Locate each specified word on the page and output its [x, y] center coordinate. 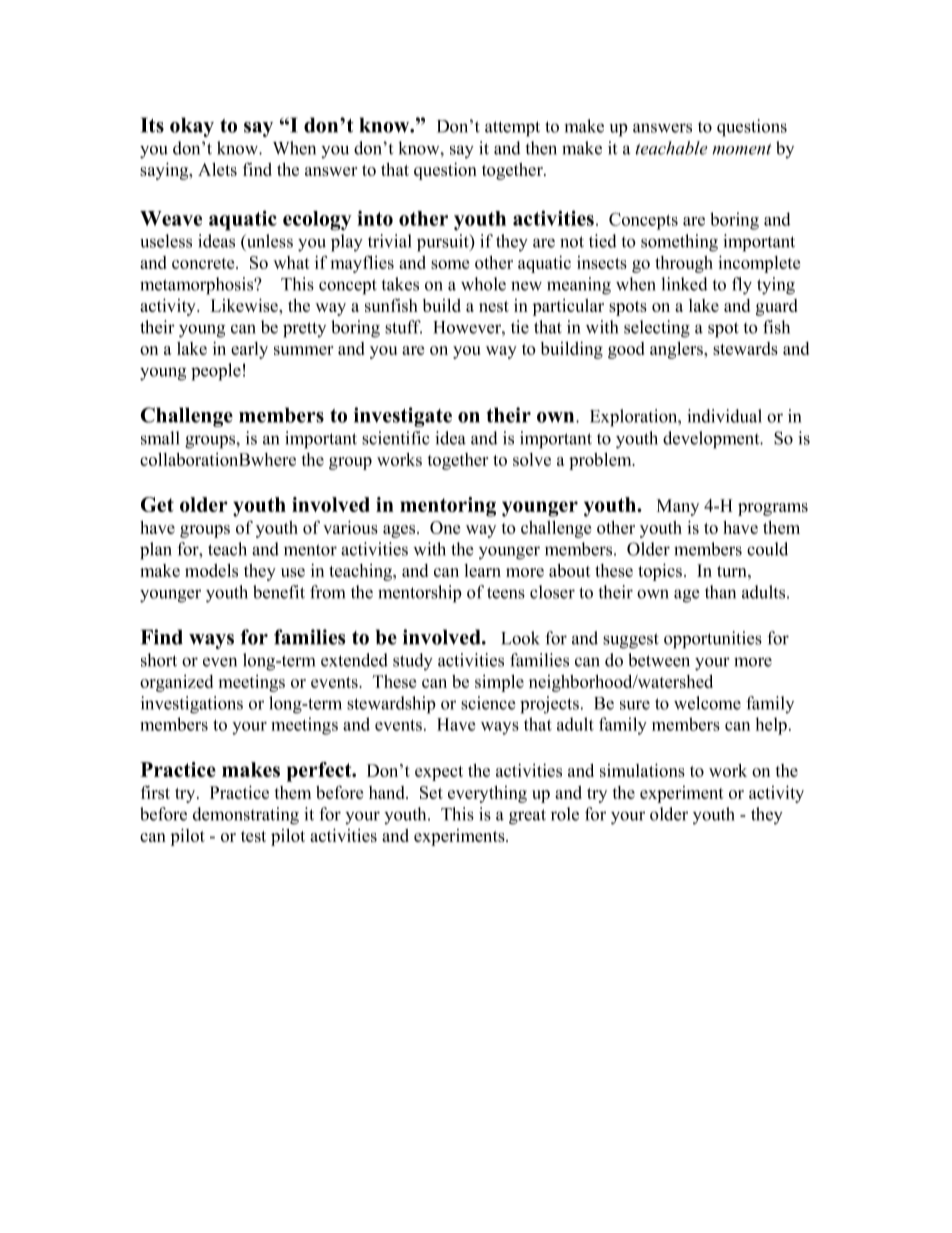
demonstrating [246, 816]
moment [742, 149]
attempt [512, 129]
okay [192, 127]
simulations [642, 770]
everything [487, 794]
